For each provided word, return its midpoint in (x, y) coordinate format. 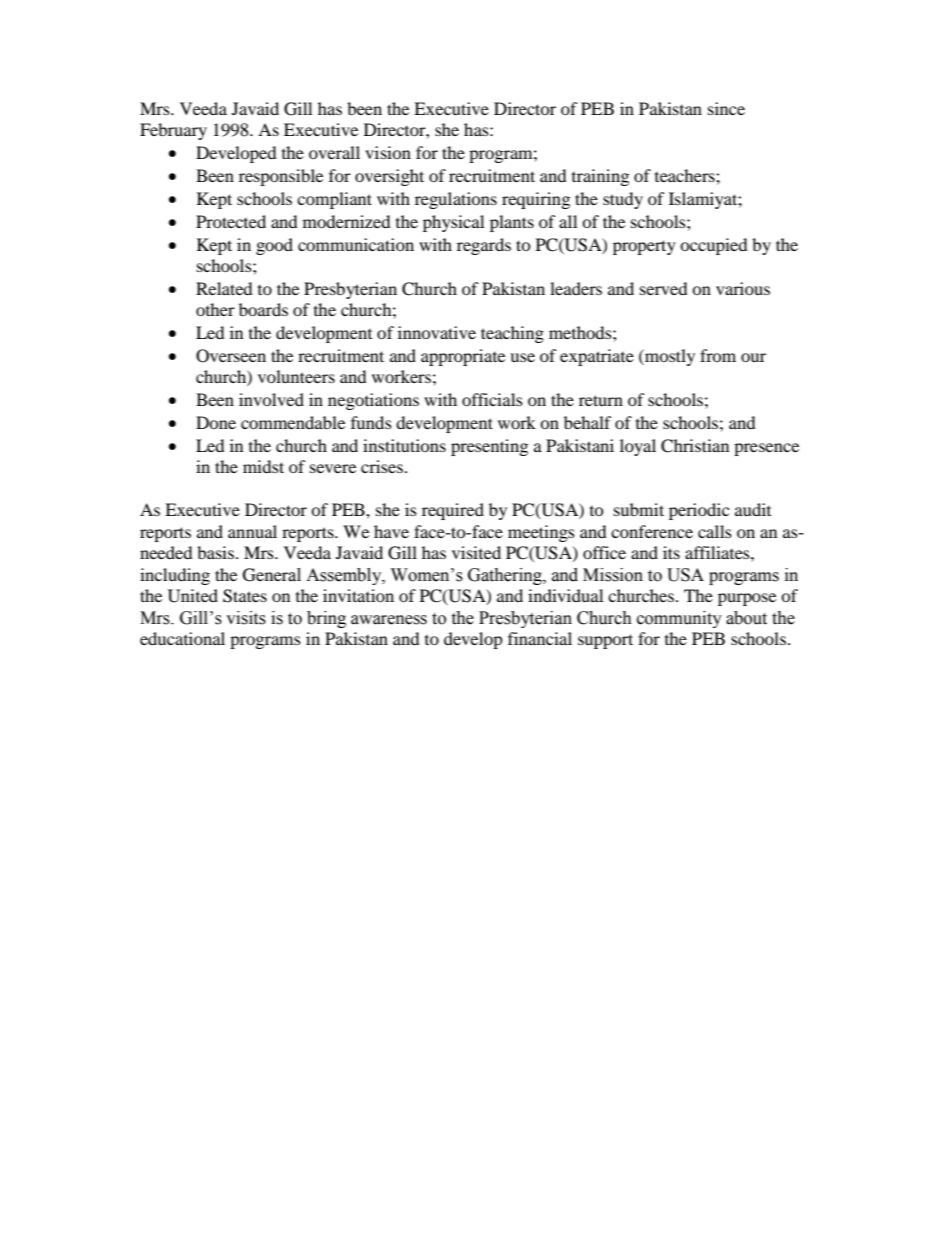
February (173, 131)
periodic (699, 511)
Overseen (231, 356)
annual (252, 531)
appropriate (463, 357)
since (726, 108)
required (453, 511)
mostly (669, 357)
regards (484, 246)
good (274, 246)
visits (246, 618)
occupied (714, 246)
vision (388, 152)
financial (540, 638)
